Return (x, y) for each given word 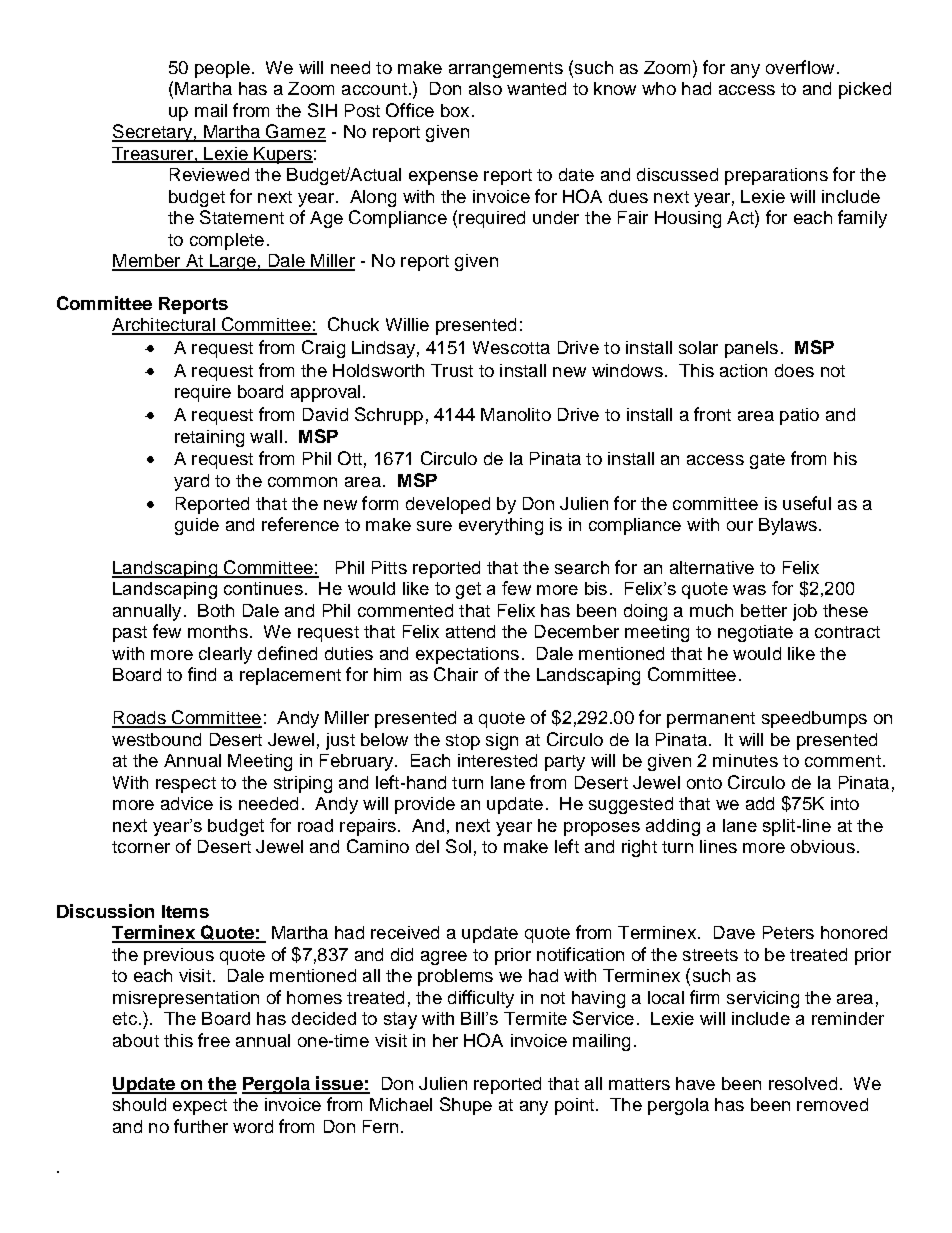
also (485, 88)
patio (799, 416)
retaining (209, 438)
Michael (401, 1104)
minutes (745, 760)
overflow (800, 67)
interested (497, 760)
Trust (452, 370)
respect (186, 785)
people (222, 69)
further (201, 1126)
